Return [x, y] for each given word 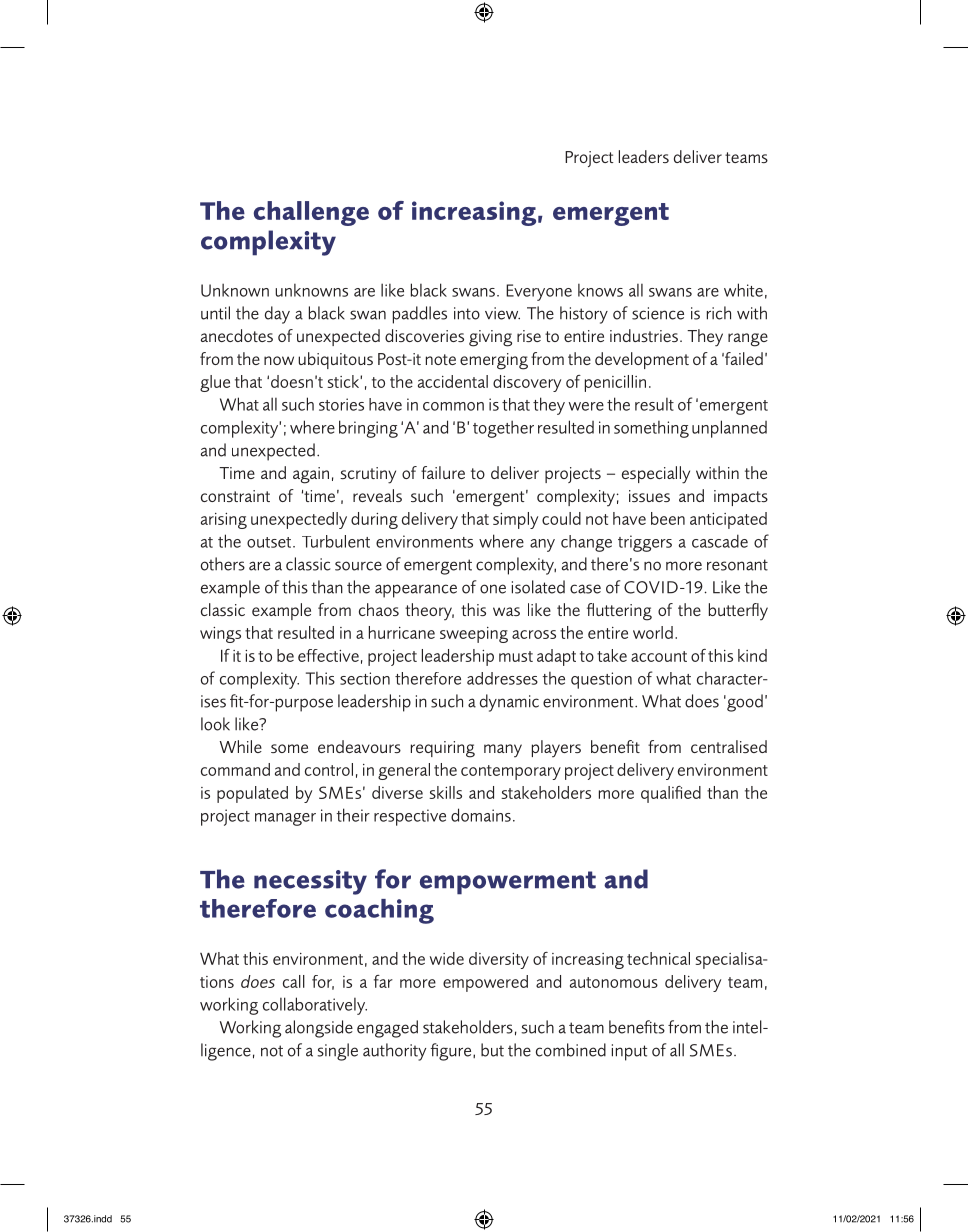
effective [328, 655]
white [743, 290]
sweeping [474, 635]
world [653, 632]
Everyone [539, 292]
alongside [319, 1029]
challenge [311, 213]
